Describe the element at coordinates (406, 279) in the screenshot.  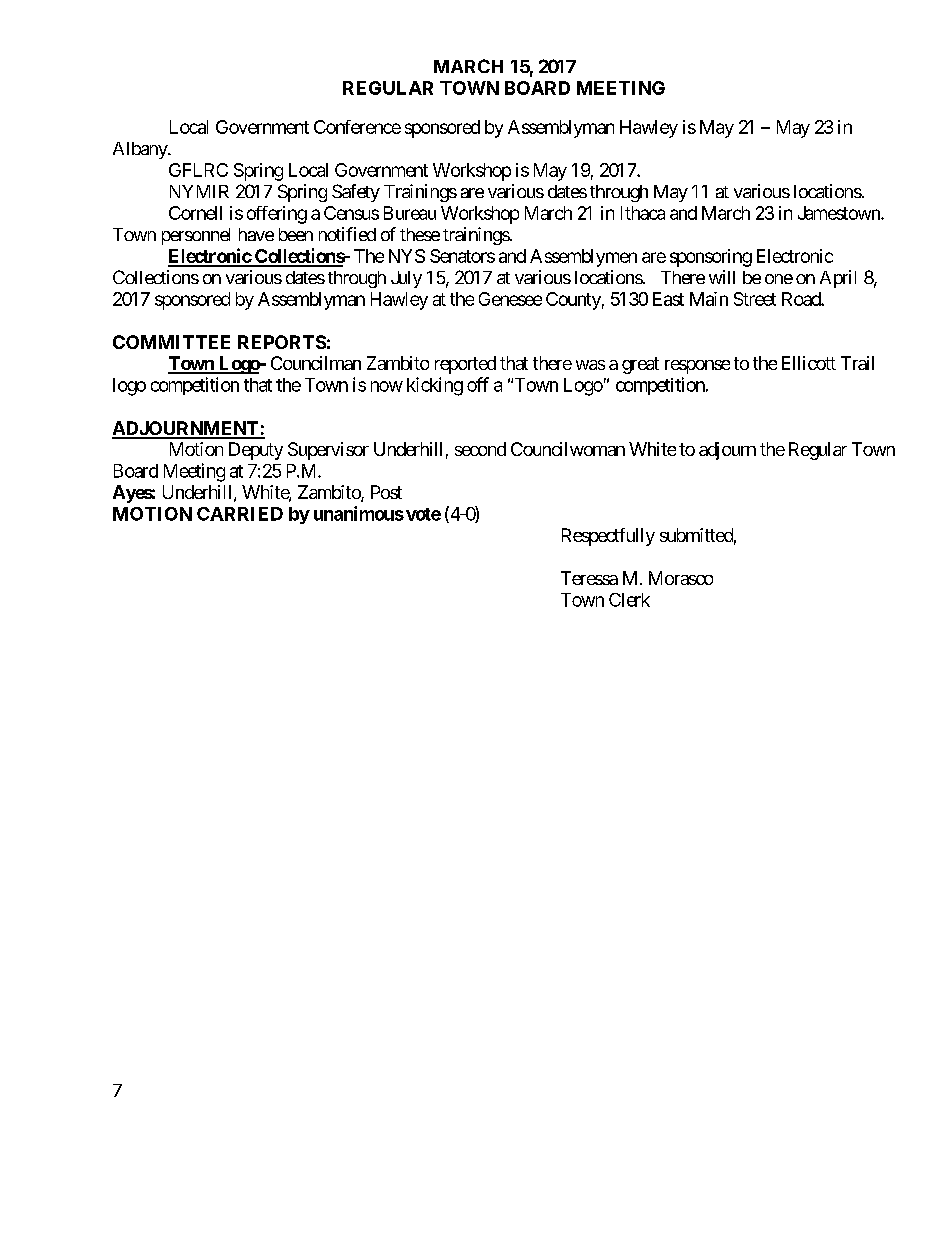
I see `July` at that location.
